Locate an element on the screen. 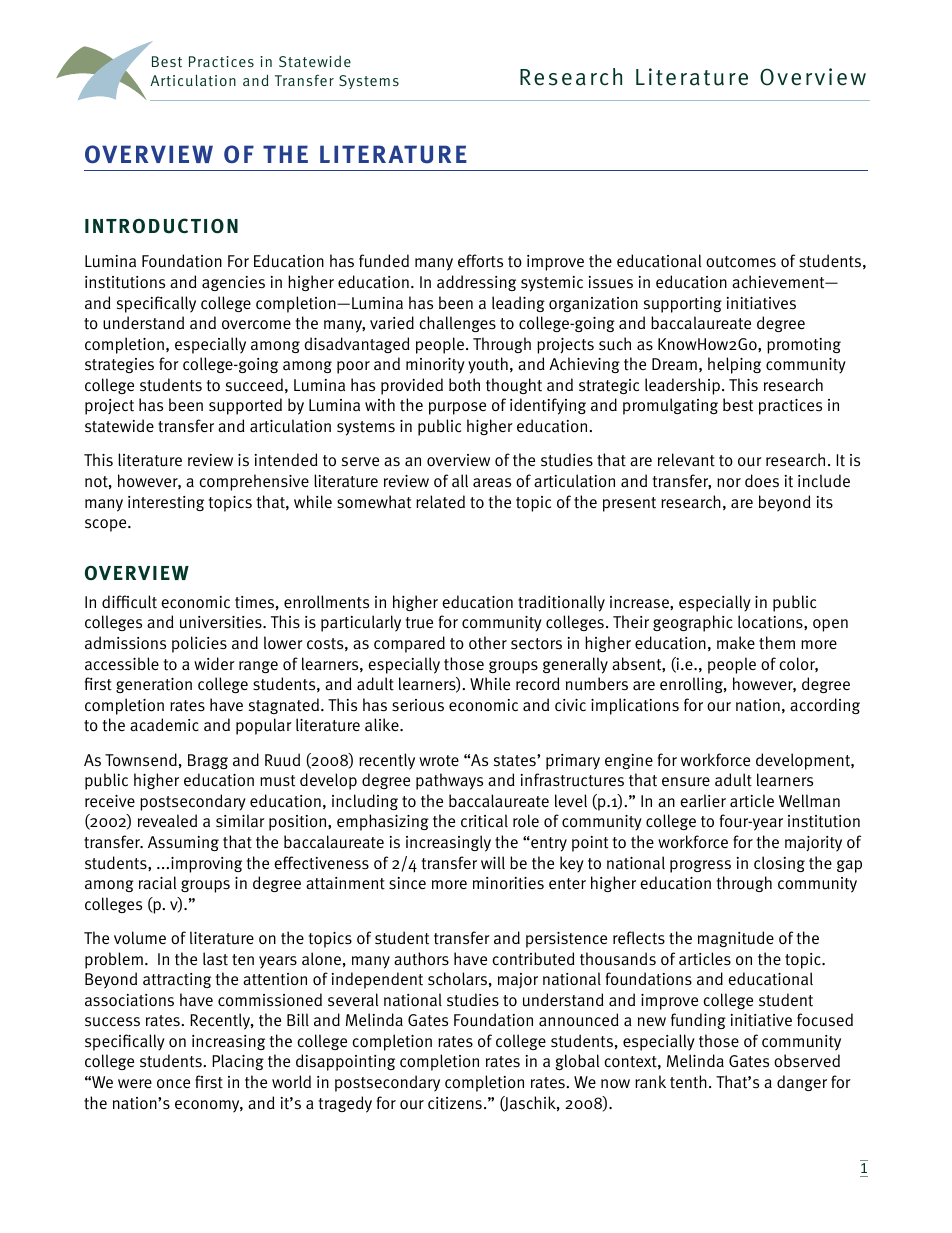  does is located at coordinates (762, 481).
